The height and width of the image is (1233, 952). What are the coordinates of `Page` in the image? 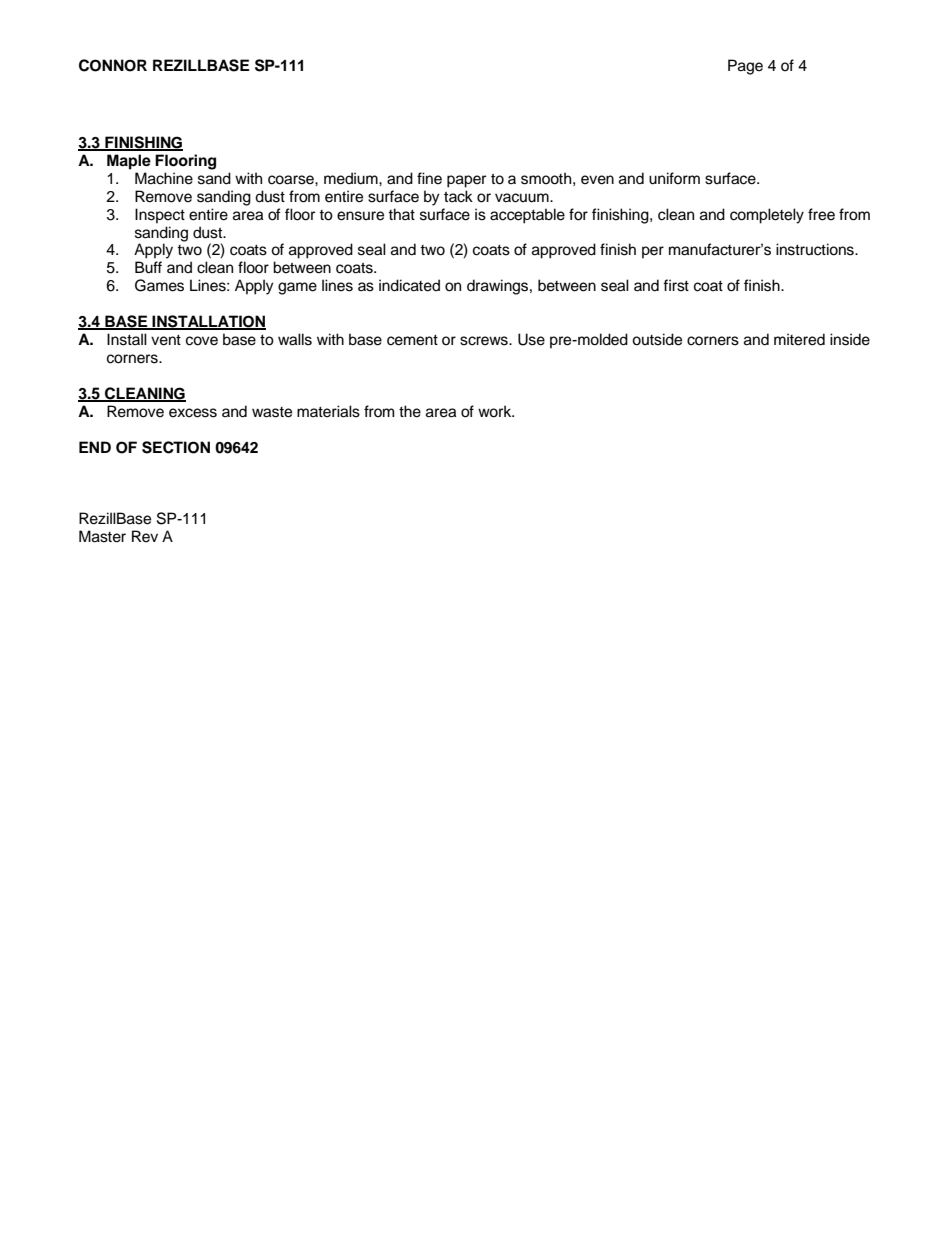 It's located at (745, 67).
